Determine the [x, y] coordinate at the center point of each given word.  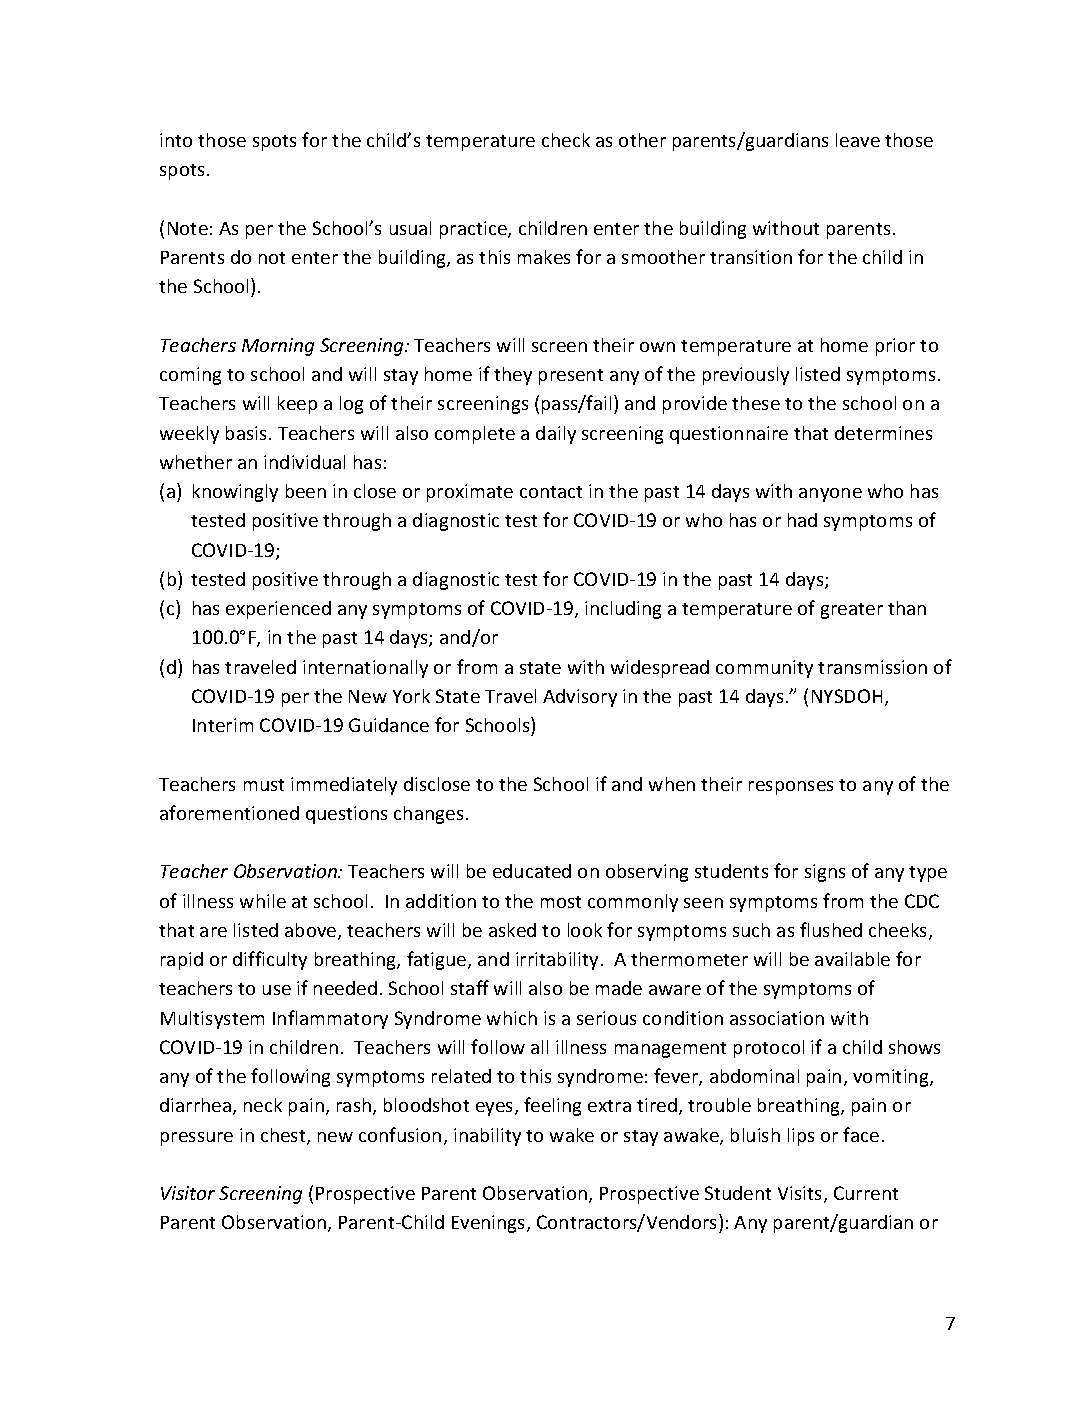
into [176, 140]
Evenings [488, 1224]
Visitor [188, 1193]
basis [246, 433]
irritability [557, 961]
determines [883, 433]
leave [858, 140]
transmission [872, 667]
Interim [223, 725]
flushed [831, 929]
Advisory [580, 698]
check [566, 140]
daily [556, 435]
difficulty [270, 960]
